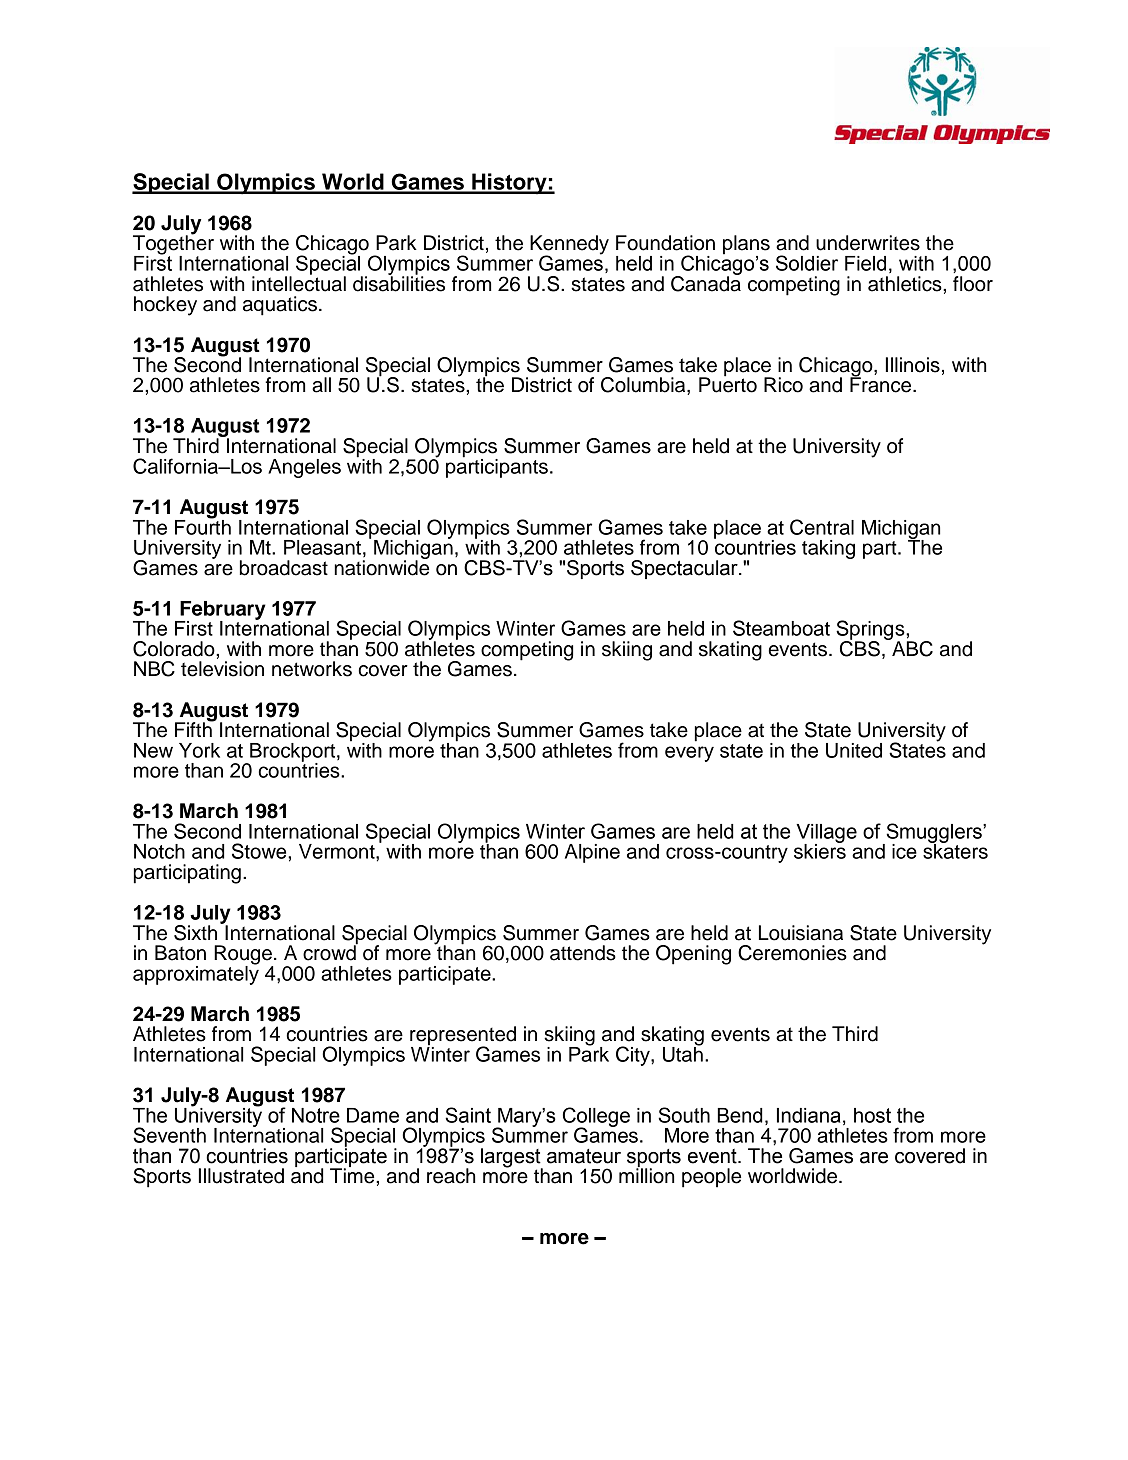 The image size is (1128, 1460). What do you see at coordinates (644, 386) in the page?
I see `Columbia` at bounding box center [644, 386].
